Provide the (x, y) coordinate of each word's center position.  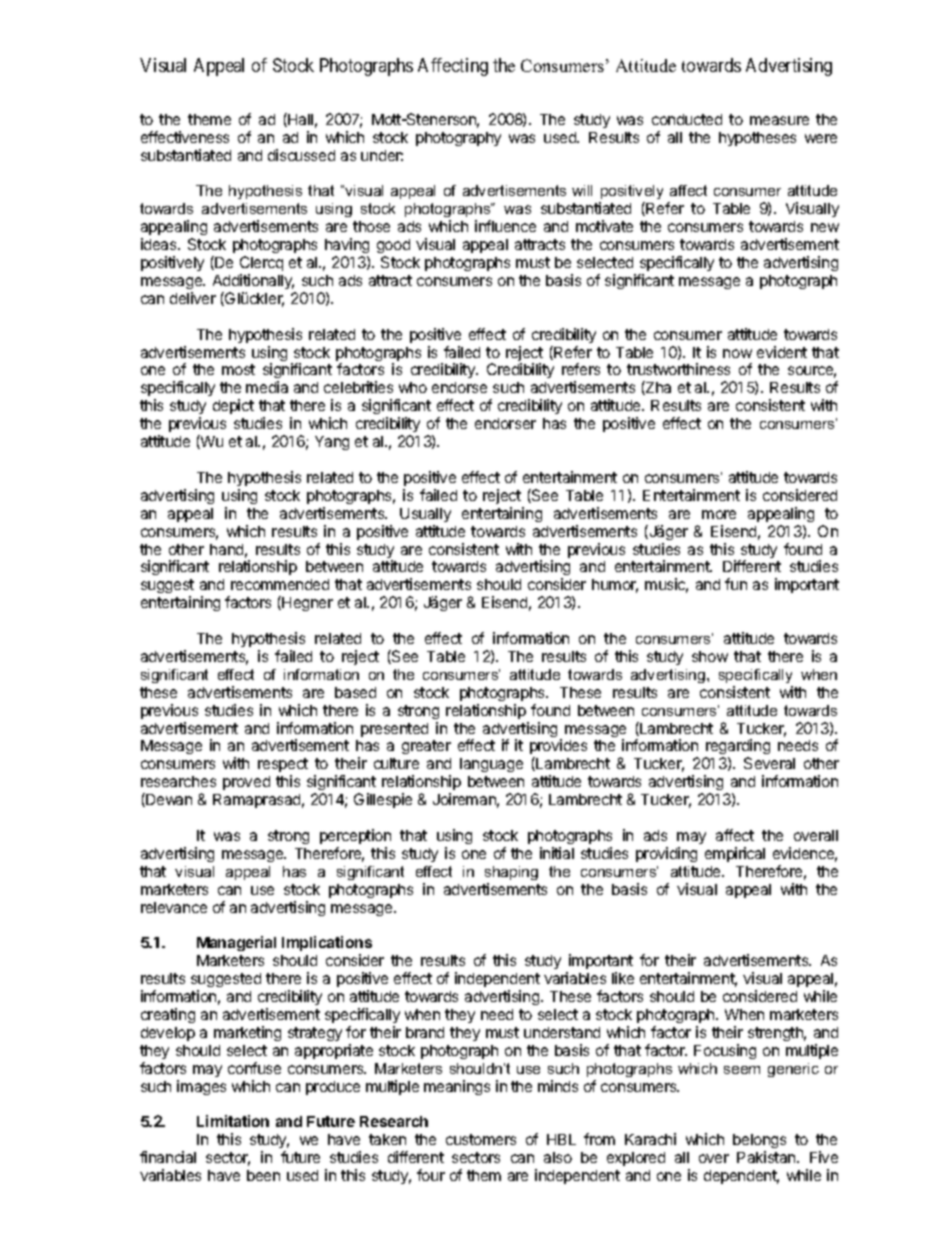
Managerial (236, 943)
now (737, 353)
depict (233, 406)
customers (481, 1139)
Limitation (233, 1121)
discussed (301, 155)
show (710, 656)
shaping (511, 873)
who (413, 387)
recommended (280, 584)
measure (779, 120)
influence (505, 226)
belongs (759, 1143)
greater (426, 747)
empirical (735, 854)
